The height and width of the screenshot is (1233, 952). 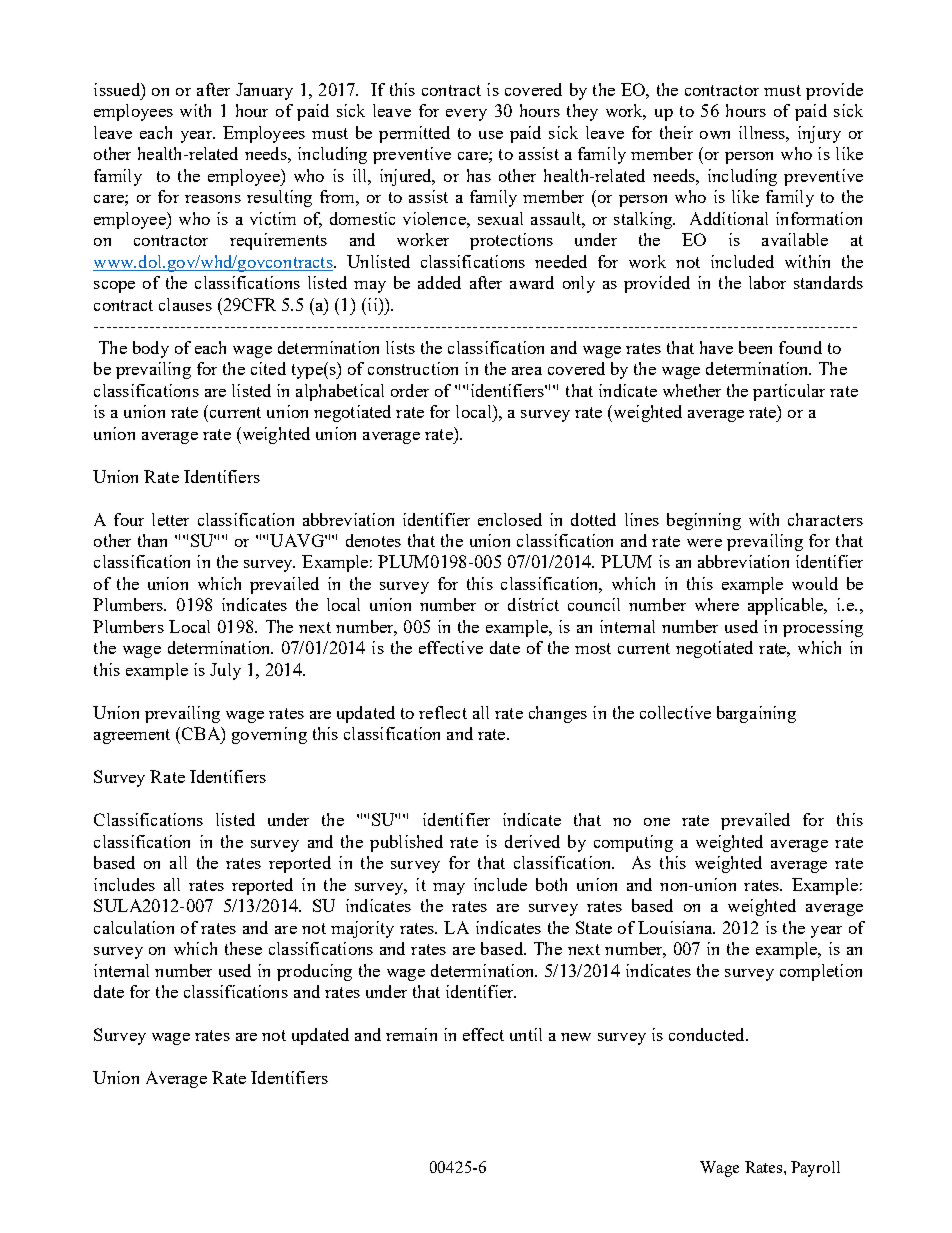 What do you see at coordinates (532, 841) in the screenshot?
I see `derived` at bounding box center [532, 841].
